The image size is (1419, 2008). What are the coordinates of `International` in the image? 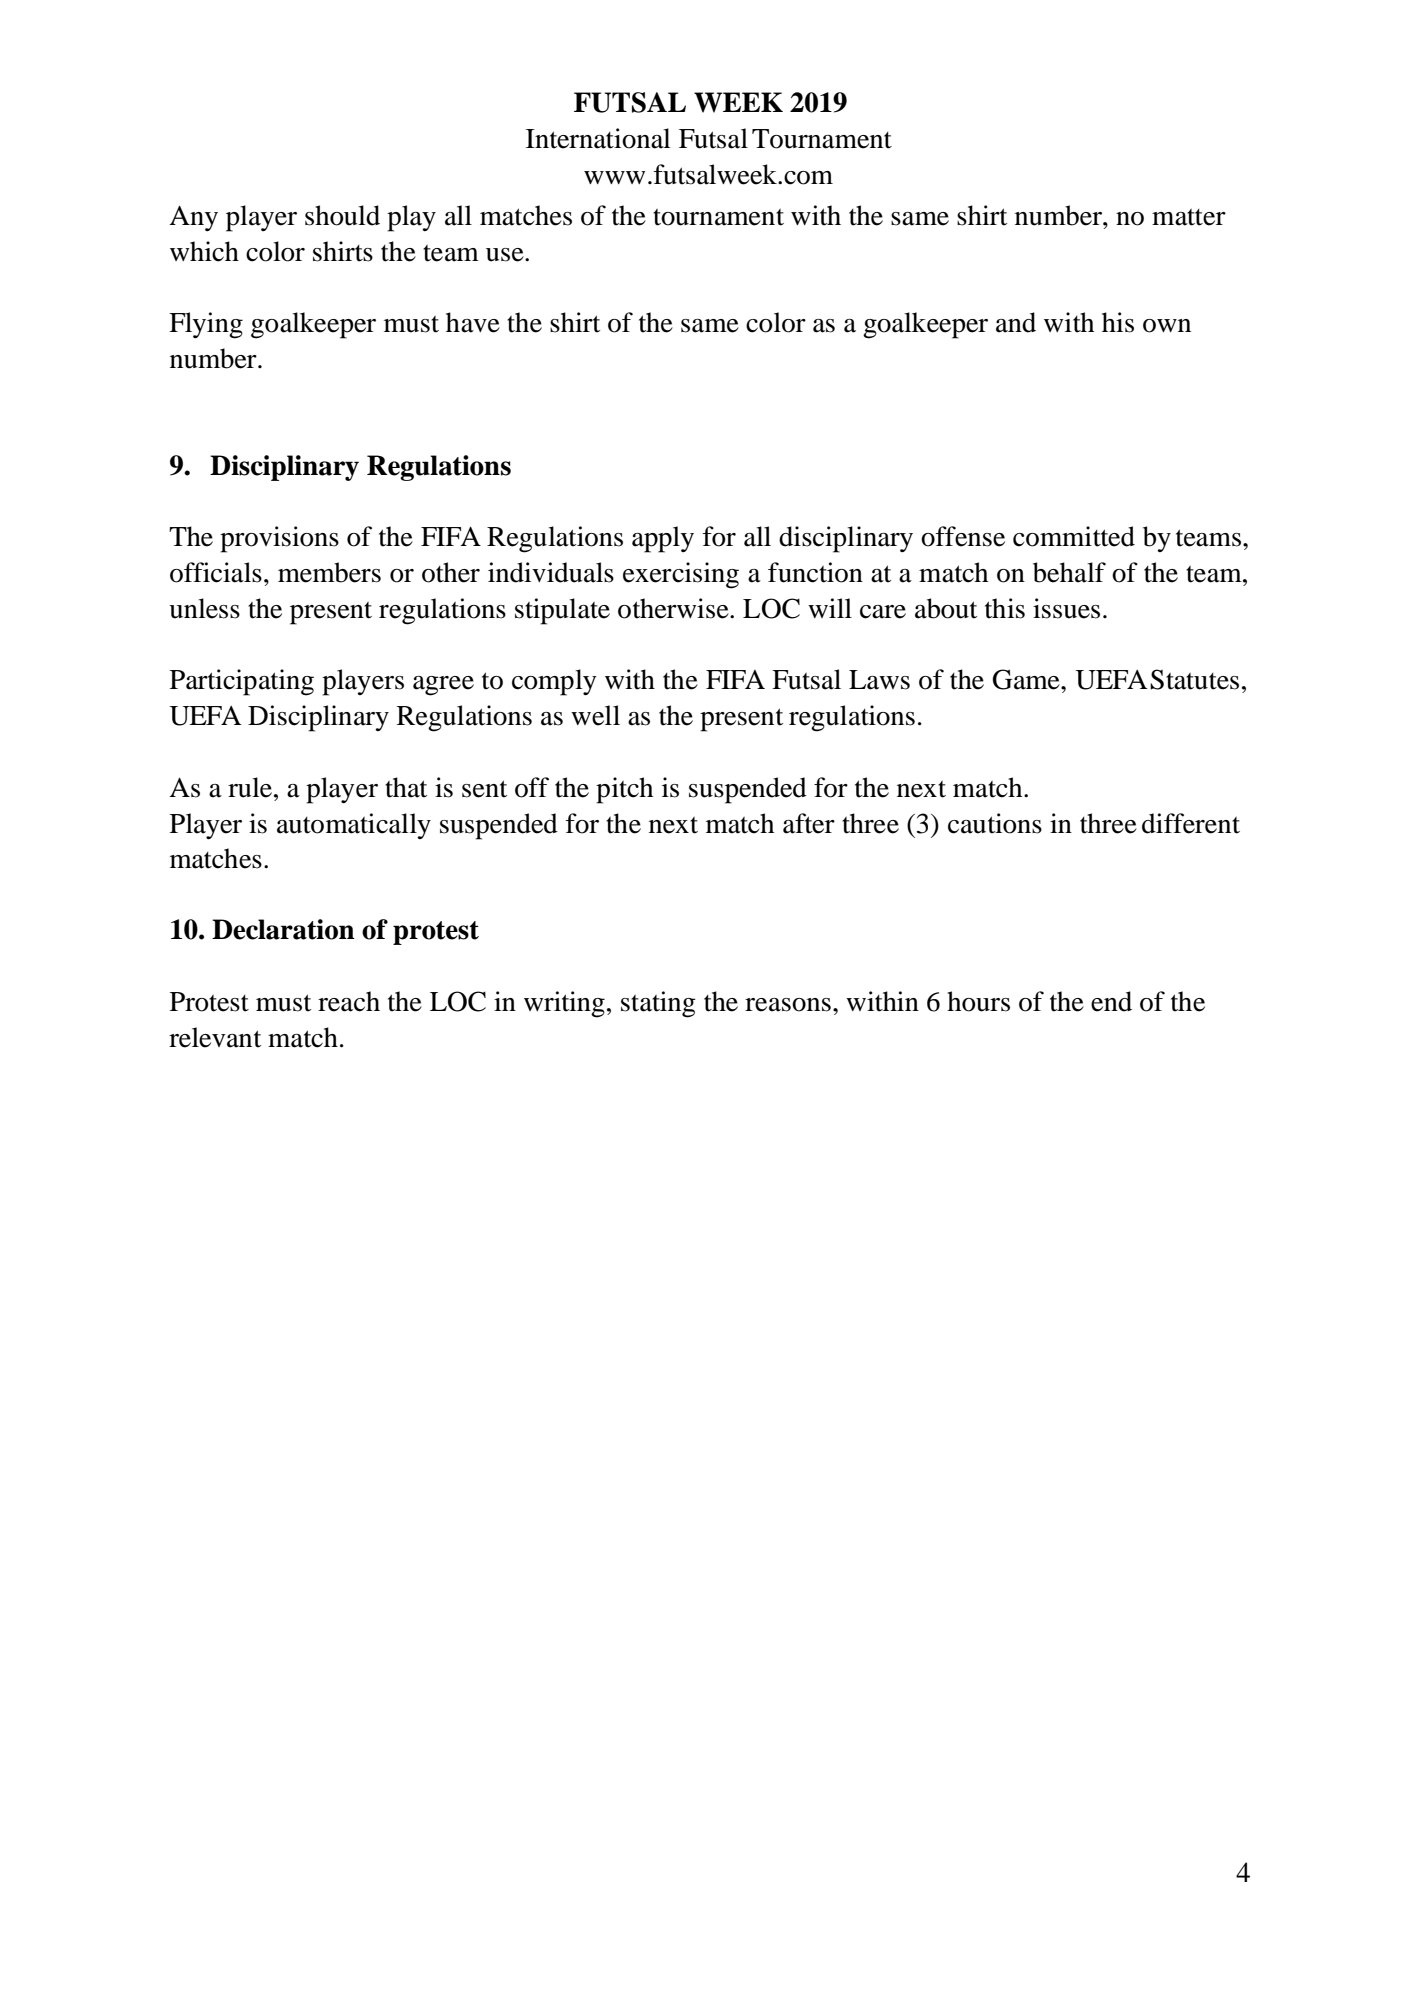 It's located at (598, 138).
